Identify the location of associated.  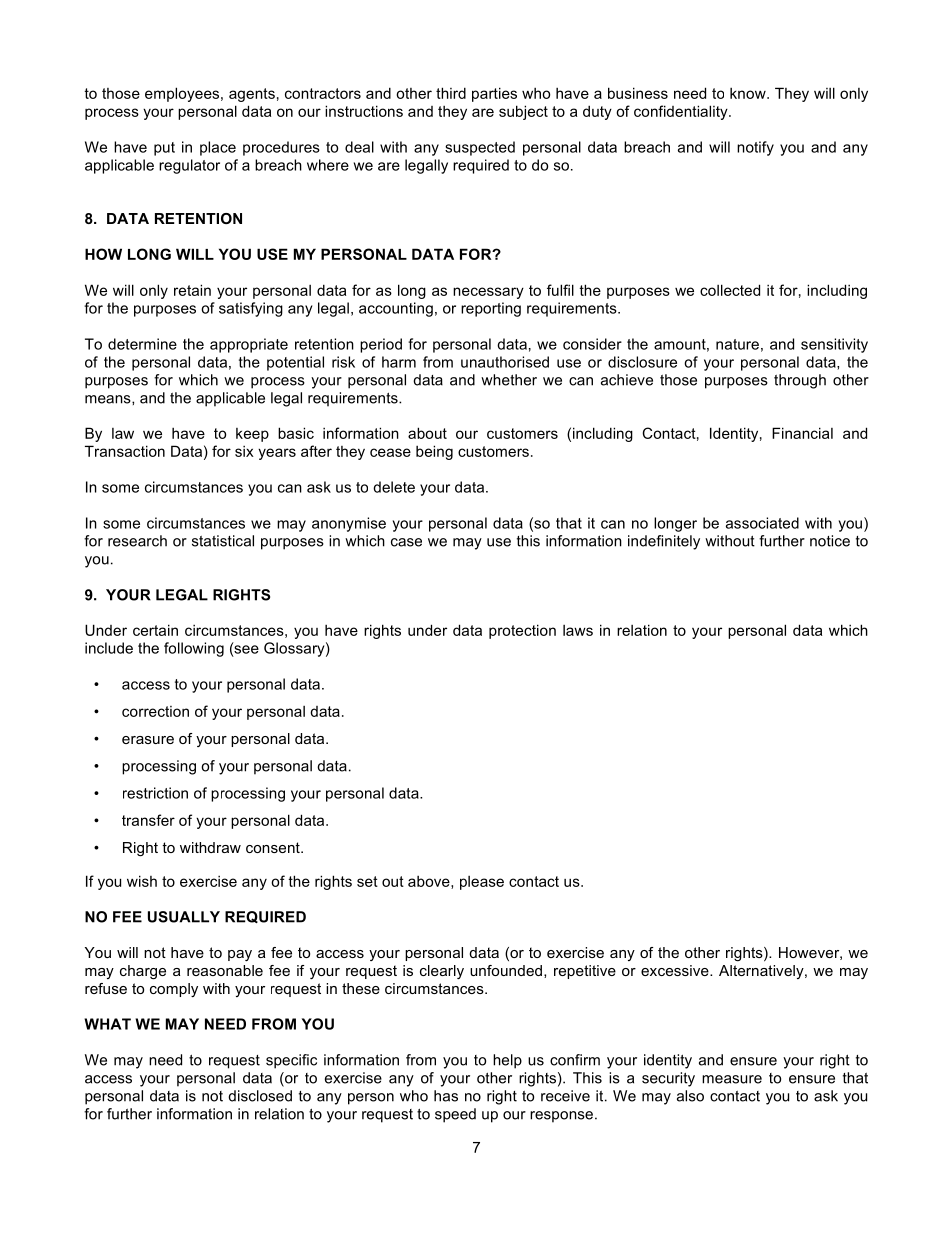
(762, 523).
